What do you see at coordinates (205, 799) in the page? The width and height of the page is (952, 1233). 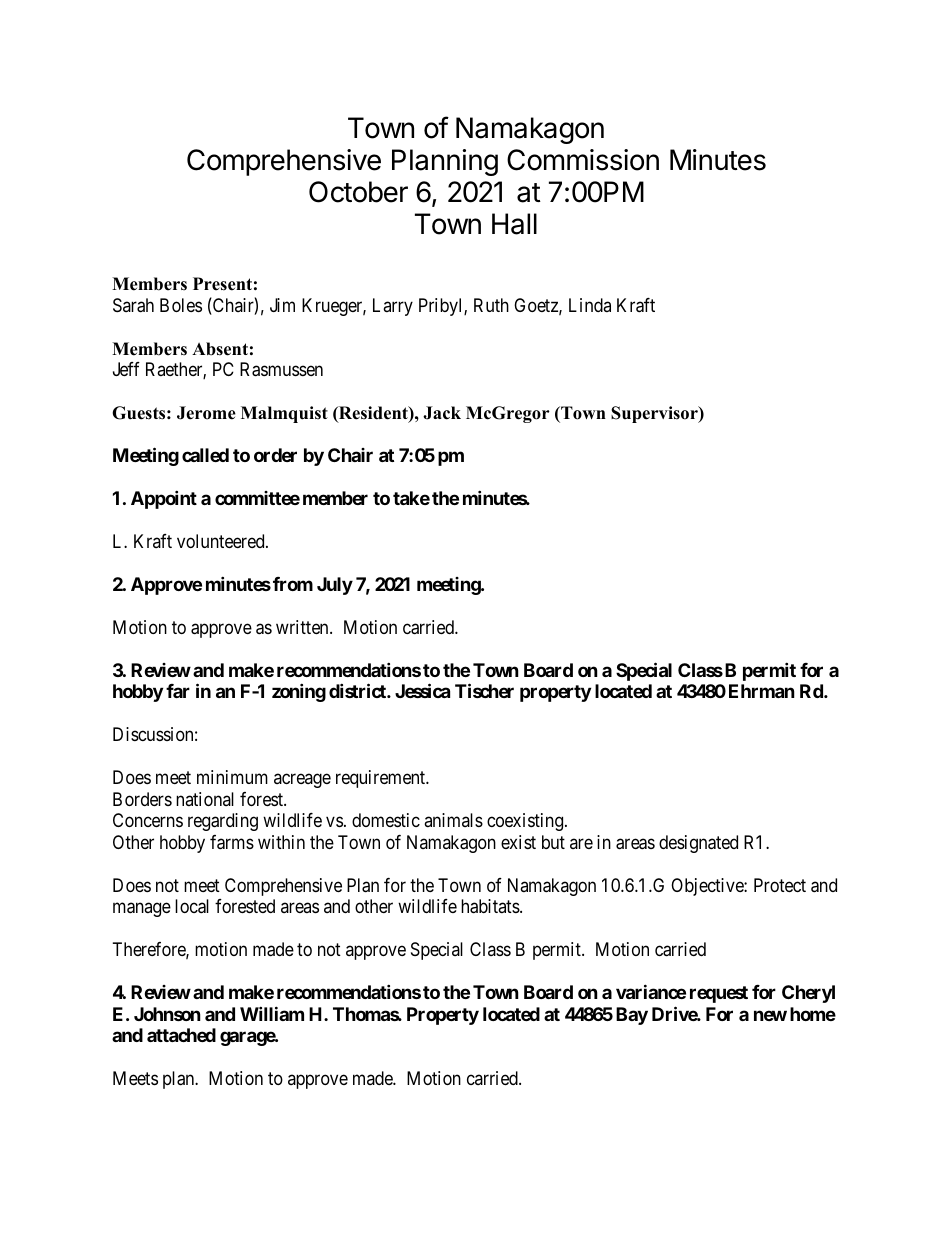 I see `national` at bounding box center [205, 799].
